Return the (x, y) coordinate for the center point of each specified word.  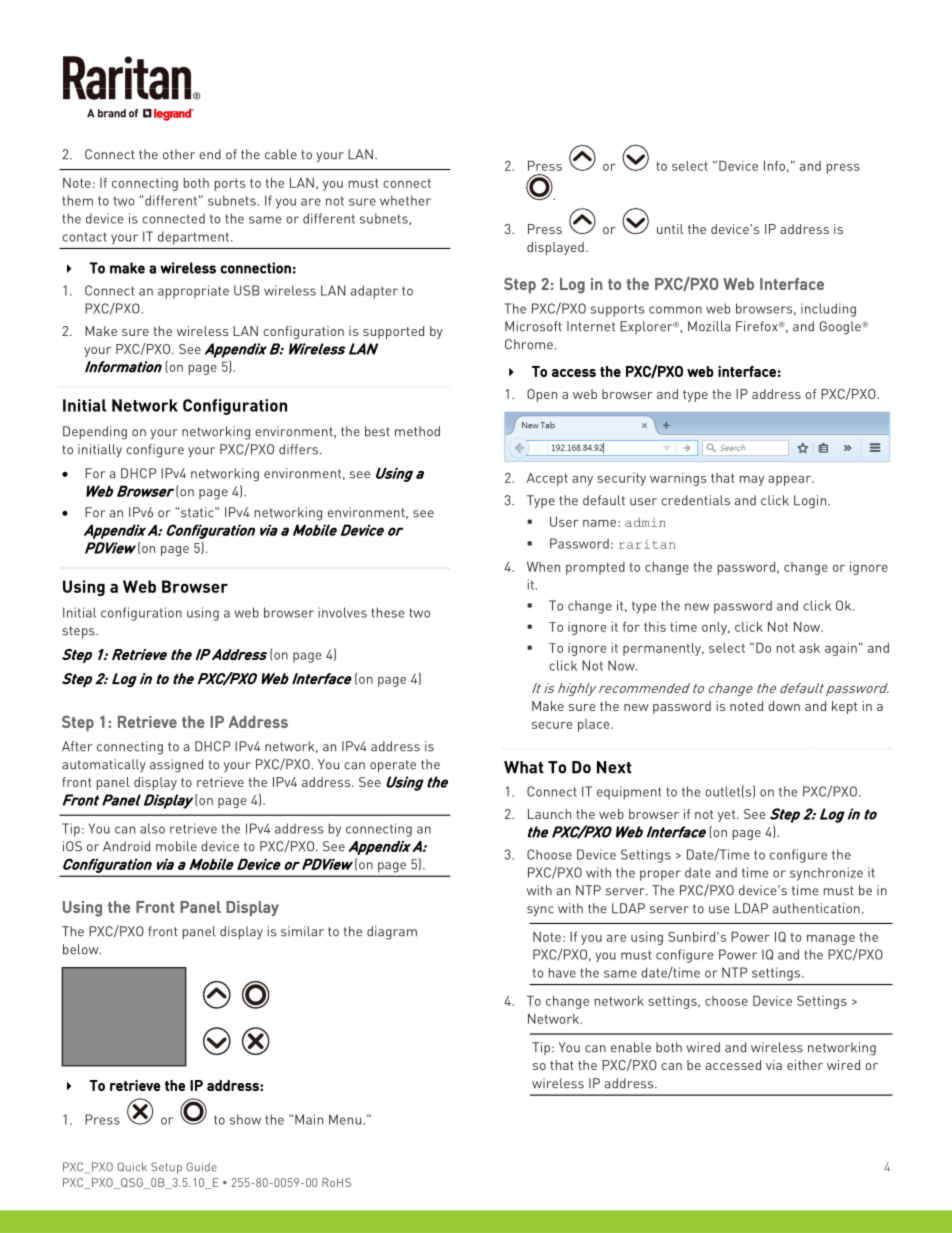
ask (809, 648)
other (179, 154)
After (77, 746)
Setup (166, 1168)
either (805, 1065)
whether (405, 200)
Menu (345, 1119)
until (670, 229)
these (387, 612)
